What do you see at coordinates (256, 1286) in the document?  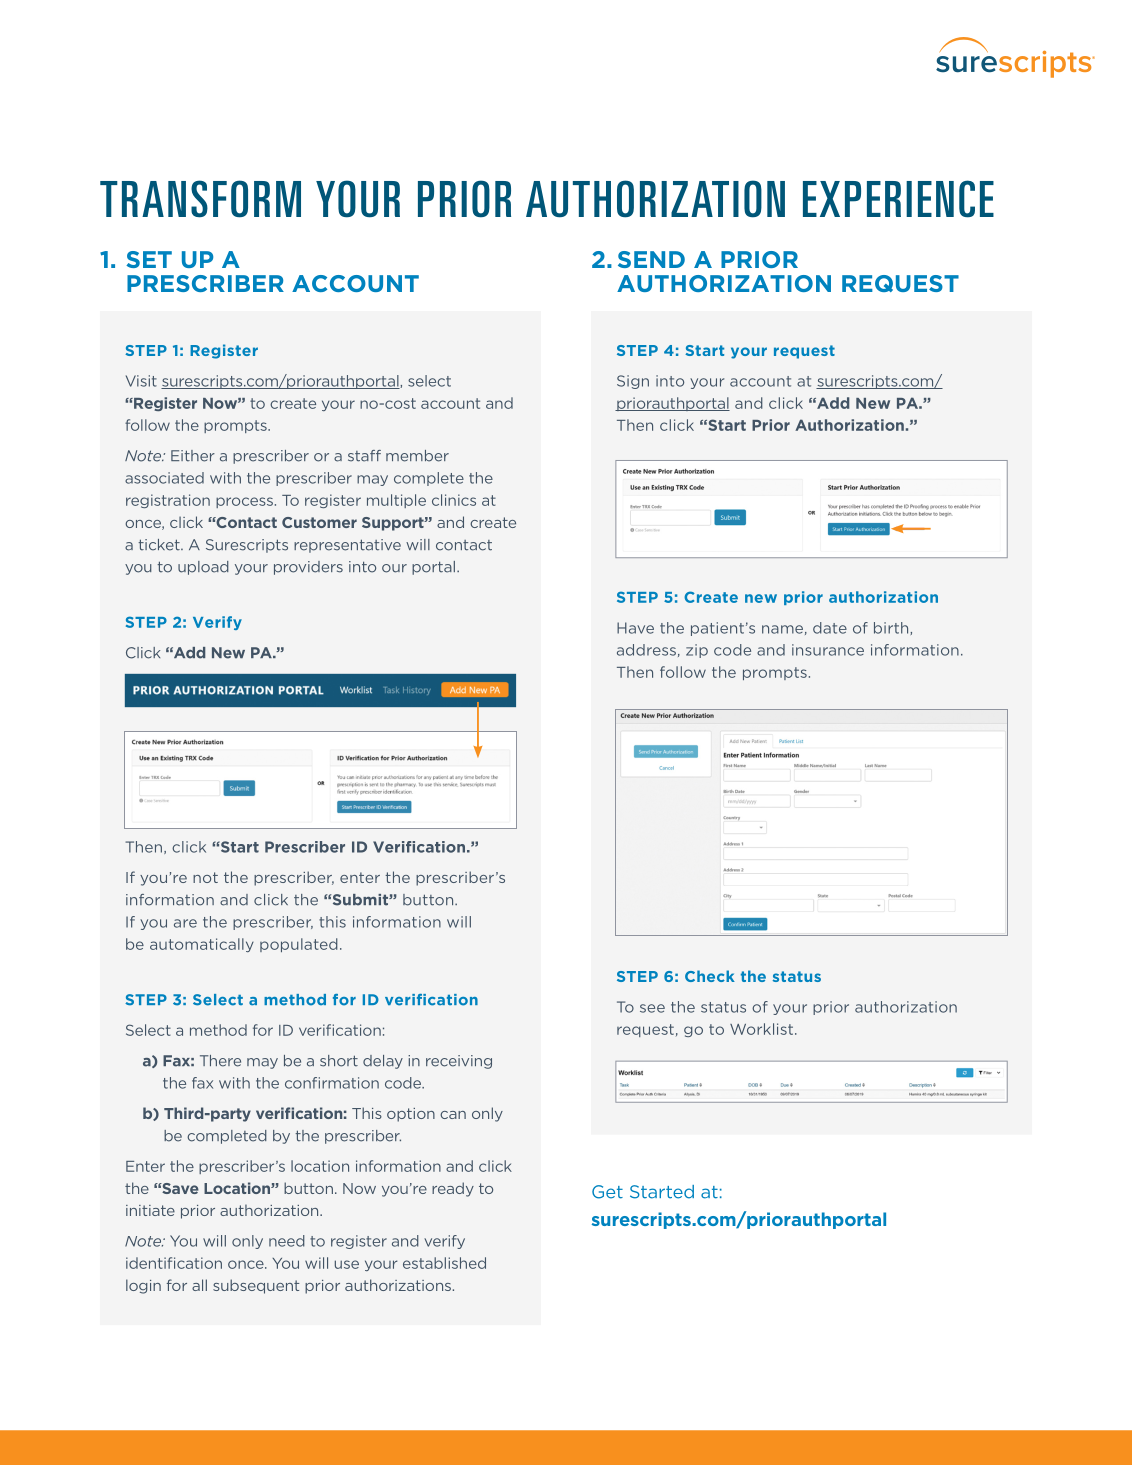 I see `subsequent` at bounding box center [256, 1286].
